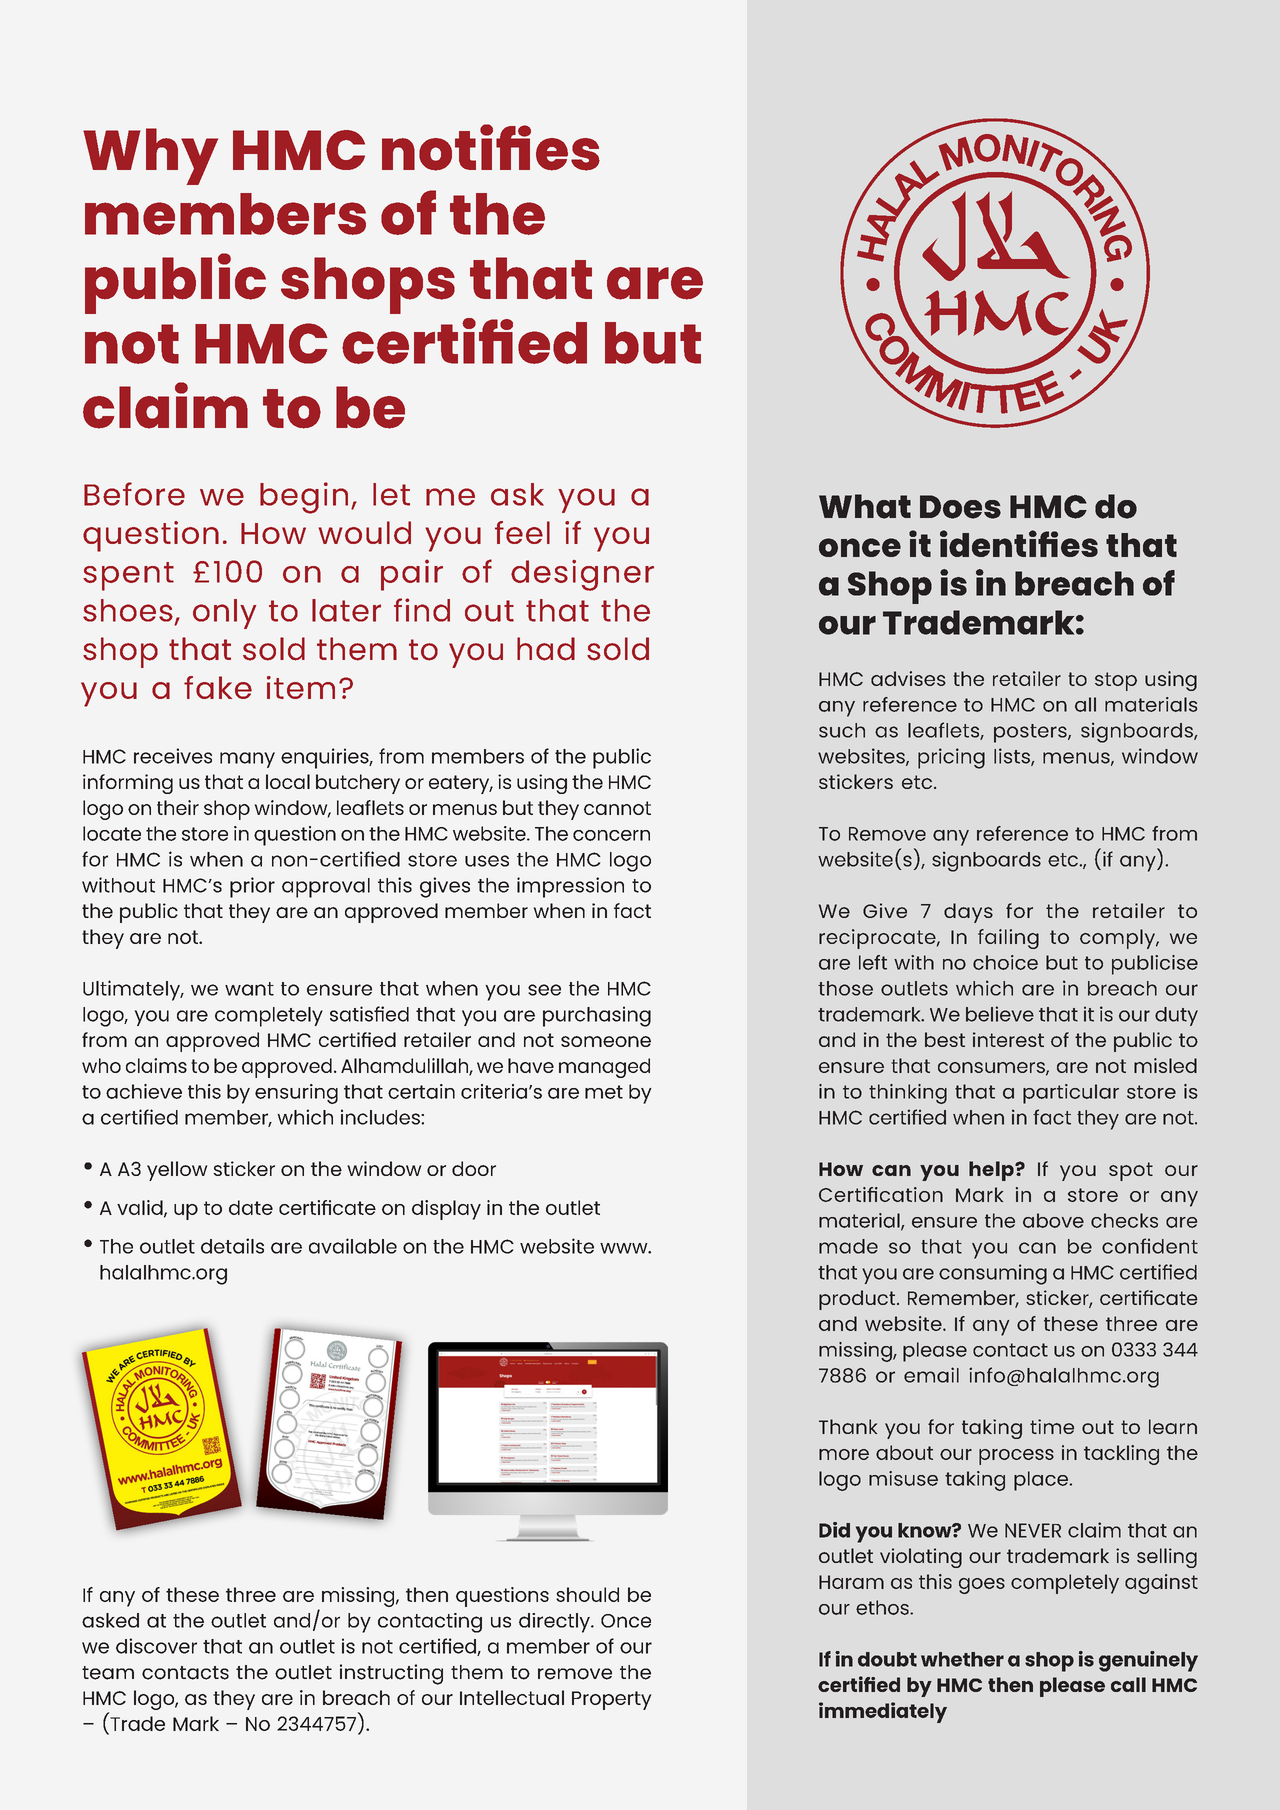 The height and width of the screenshot is (1810, 1280). Describe the element at coordinates (251, 1207) in the screenshot. I see `date` at that location.
